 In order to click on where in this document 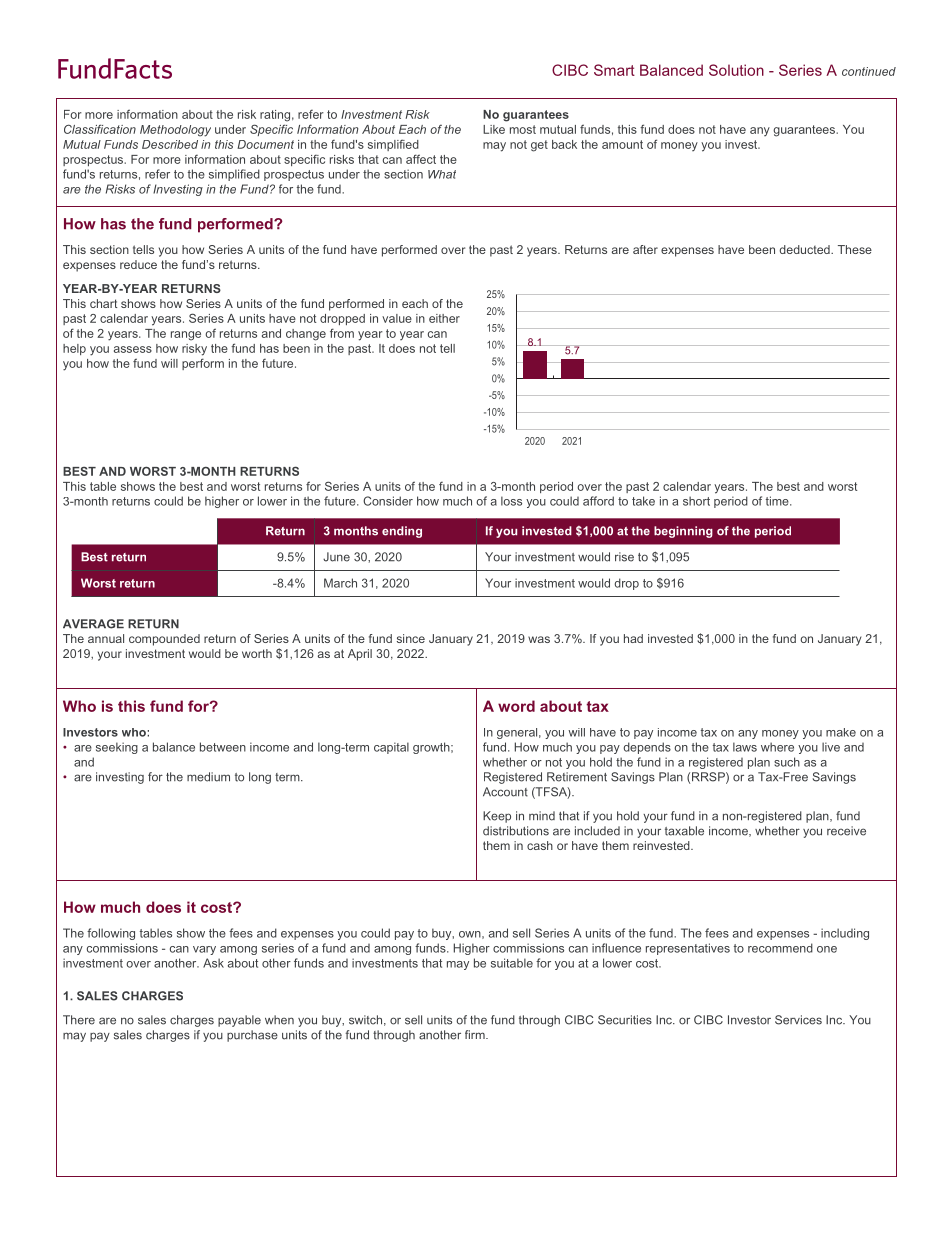, I will do `click(777, 747)`.
